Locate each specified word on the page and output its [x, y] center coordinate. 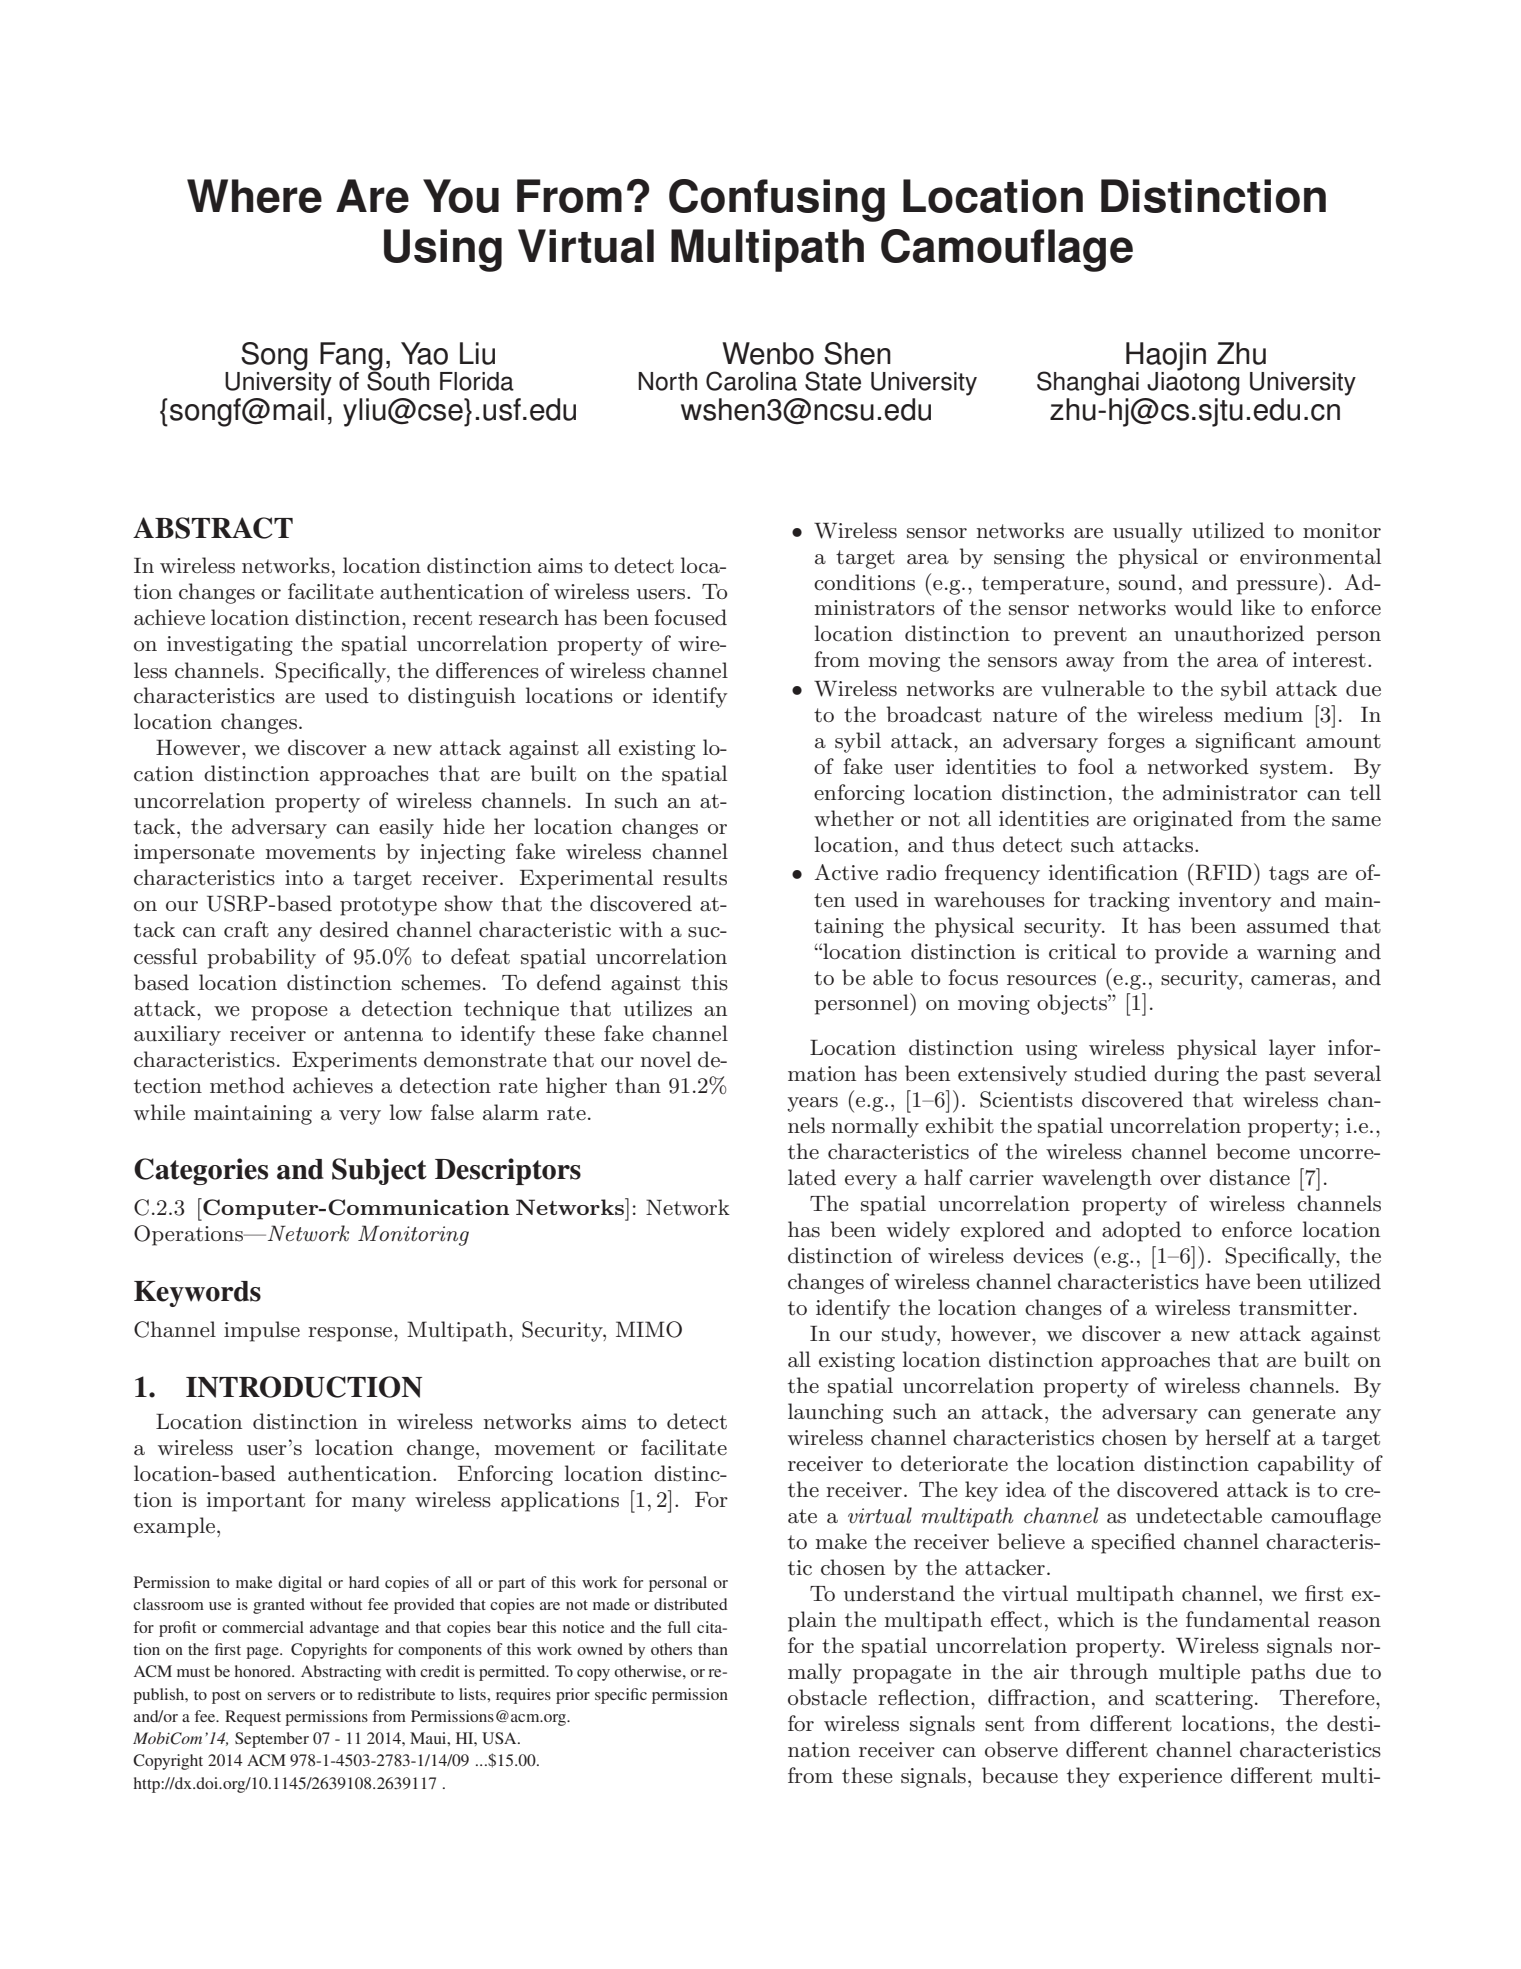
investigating [230, 646]
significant [1246, 742]
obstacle [827, 1697]
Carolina [751, 381]
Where [254, 196]
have [1228, 1281]
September [272, 1740]
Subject [379, 1171]
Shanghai [1088, 383]
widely [918, 1231]
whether [854, 818]
